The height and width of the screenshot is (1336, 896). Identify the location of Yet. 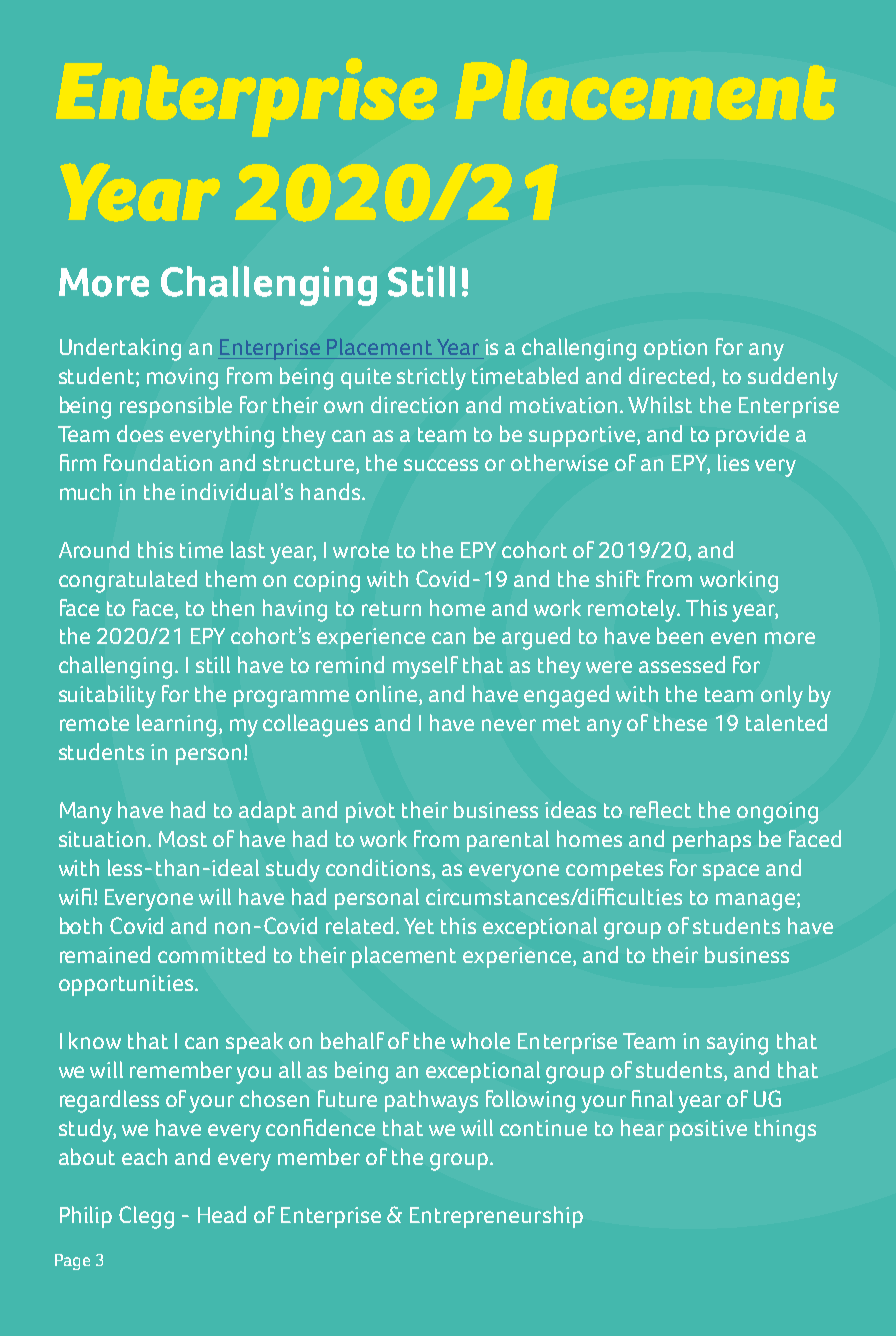
(419, 926).
